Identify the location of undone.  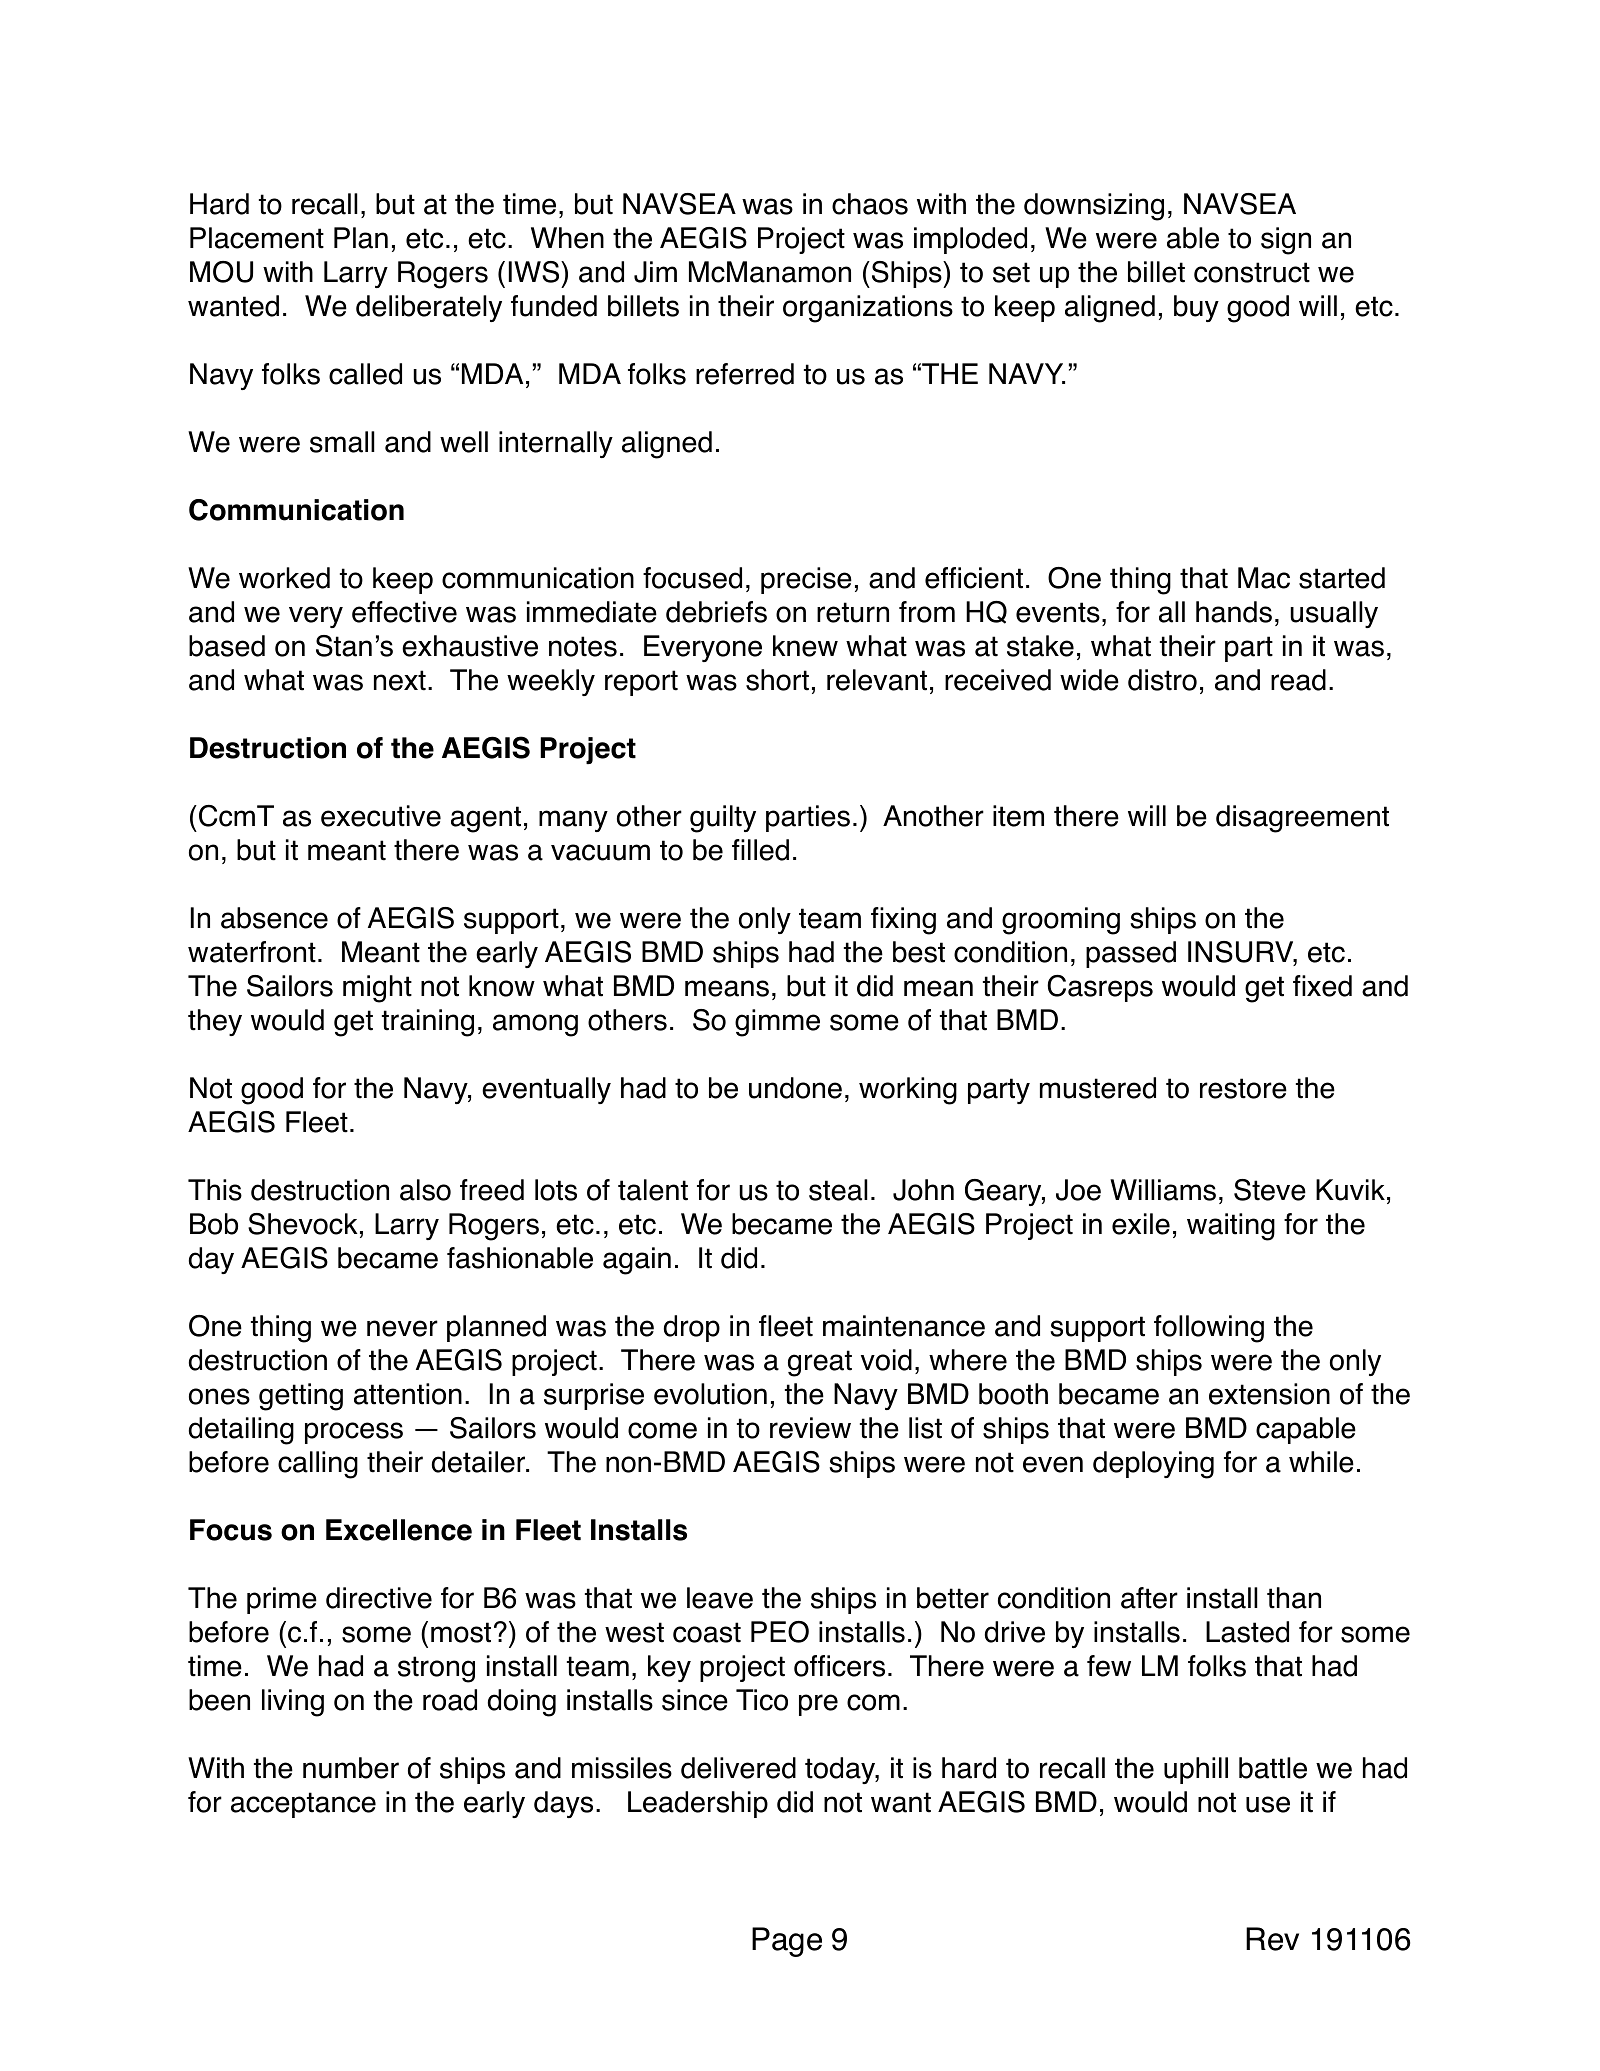
(795, 1088).
